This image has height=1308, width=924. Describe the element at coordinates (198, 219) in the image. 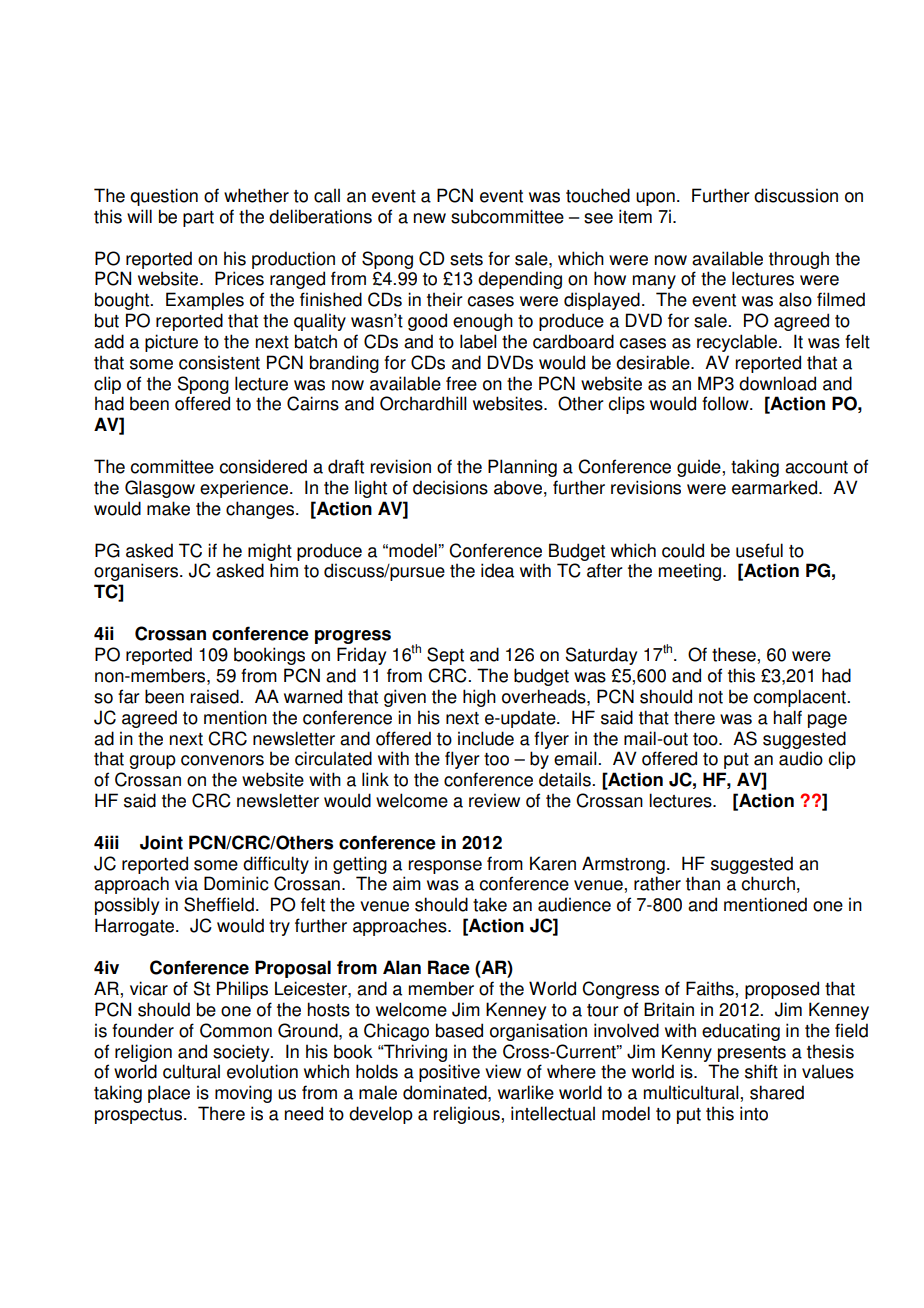

I see `part` at that location.
